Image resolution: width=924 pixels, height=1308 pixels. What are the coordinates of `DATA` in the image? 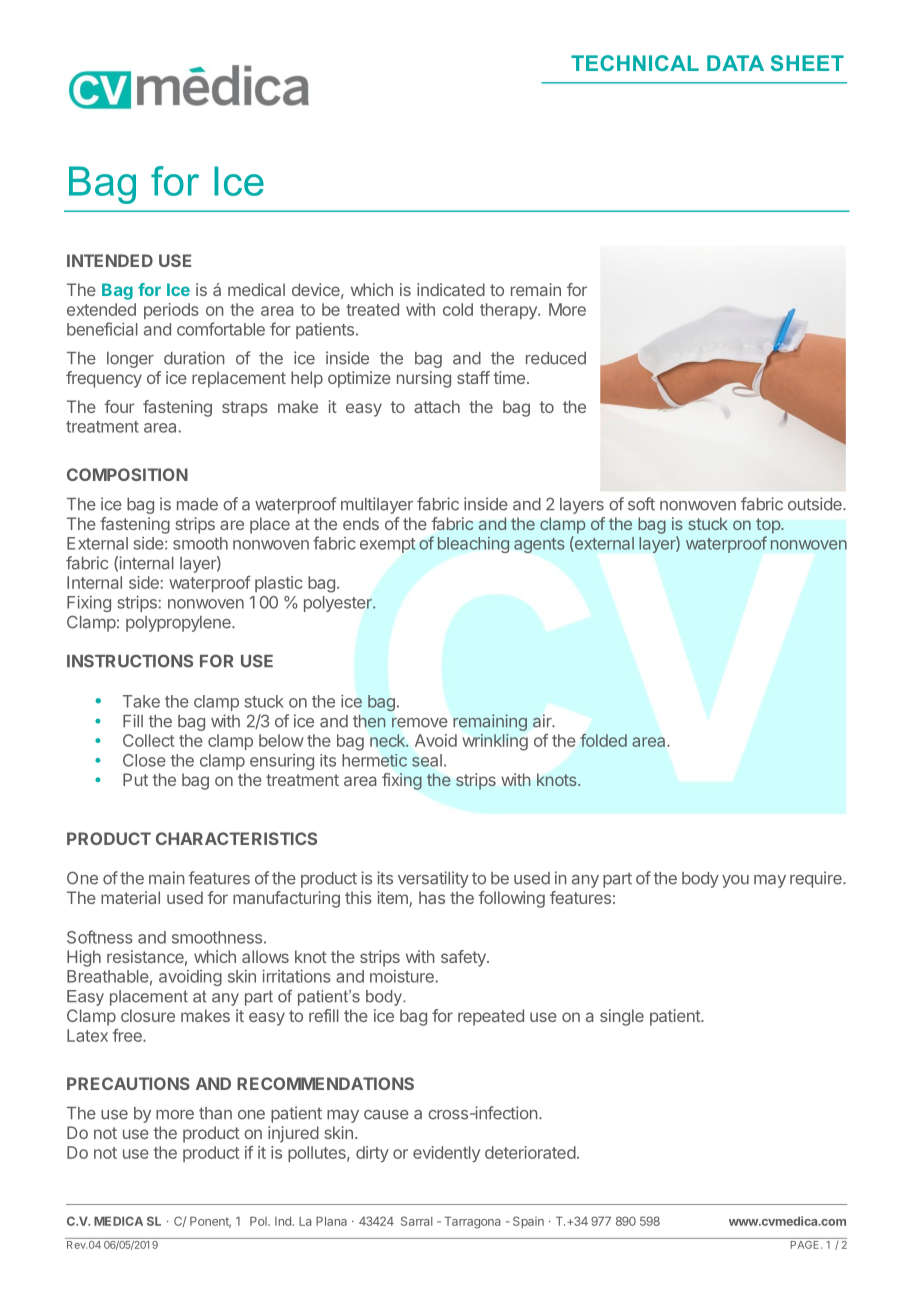 It's located at (735, 63).
